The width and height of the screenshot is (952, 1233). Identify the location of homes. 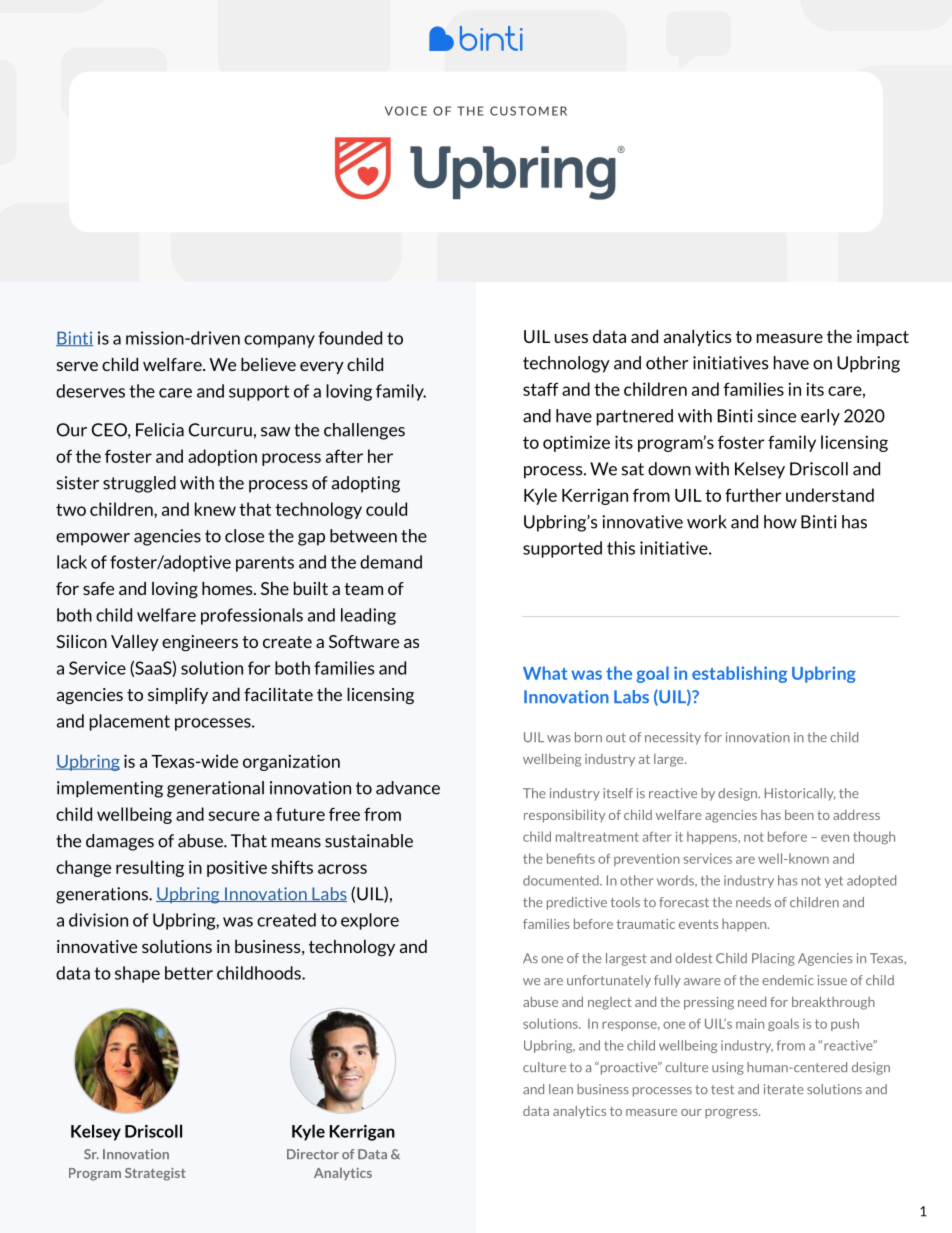
(228, 588).
